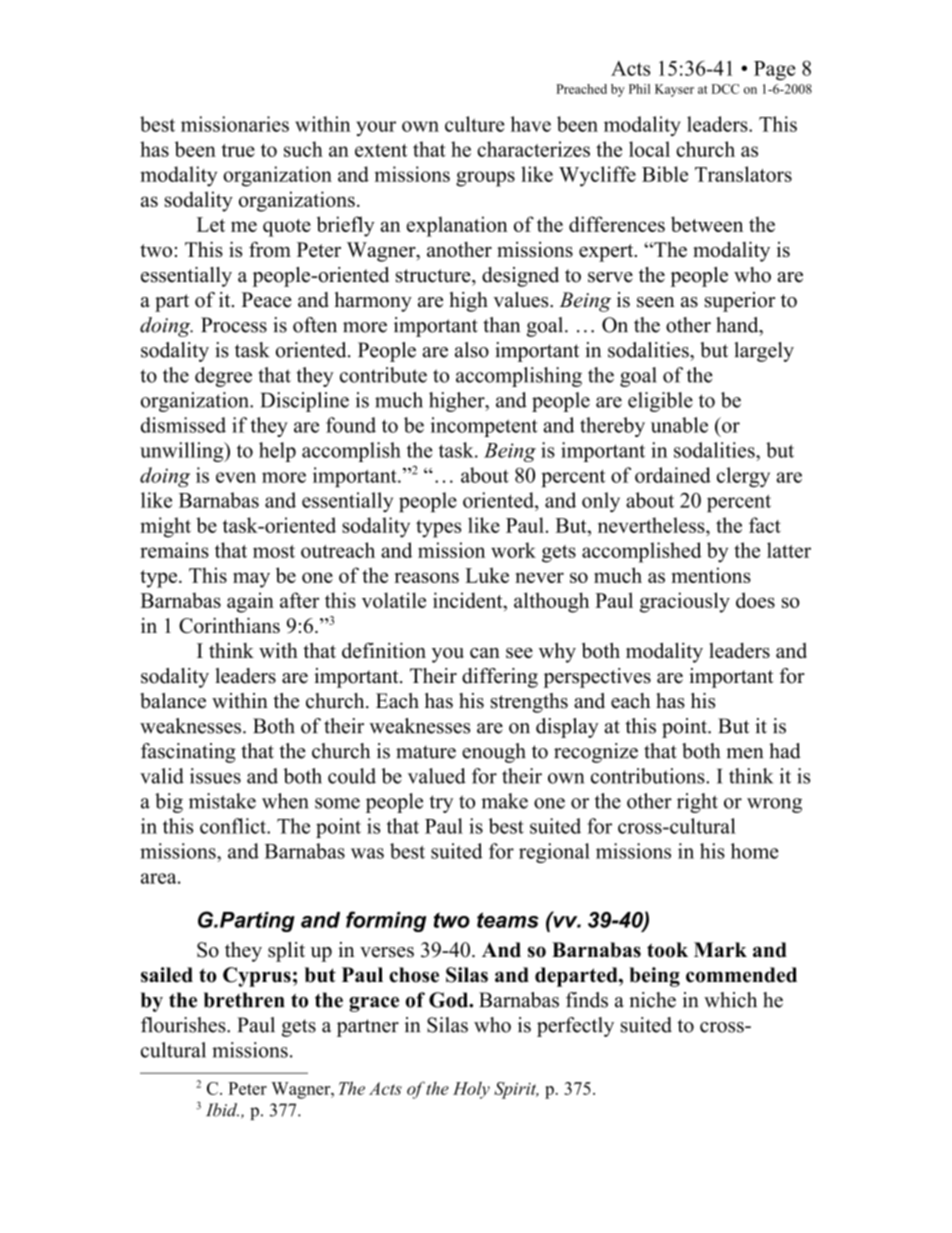 The width and height of the document is (952, 1233). Describe the element at coordinates (725, 89) in the document. I see `DCC` at that location.
